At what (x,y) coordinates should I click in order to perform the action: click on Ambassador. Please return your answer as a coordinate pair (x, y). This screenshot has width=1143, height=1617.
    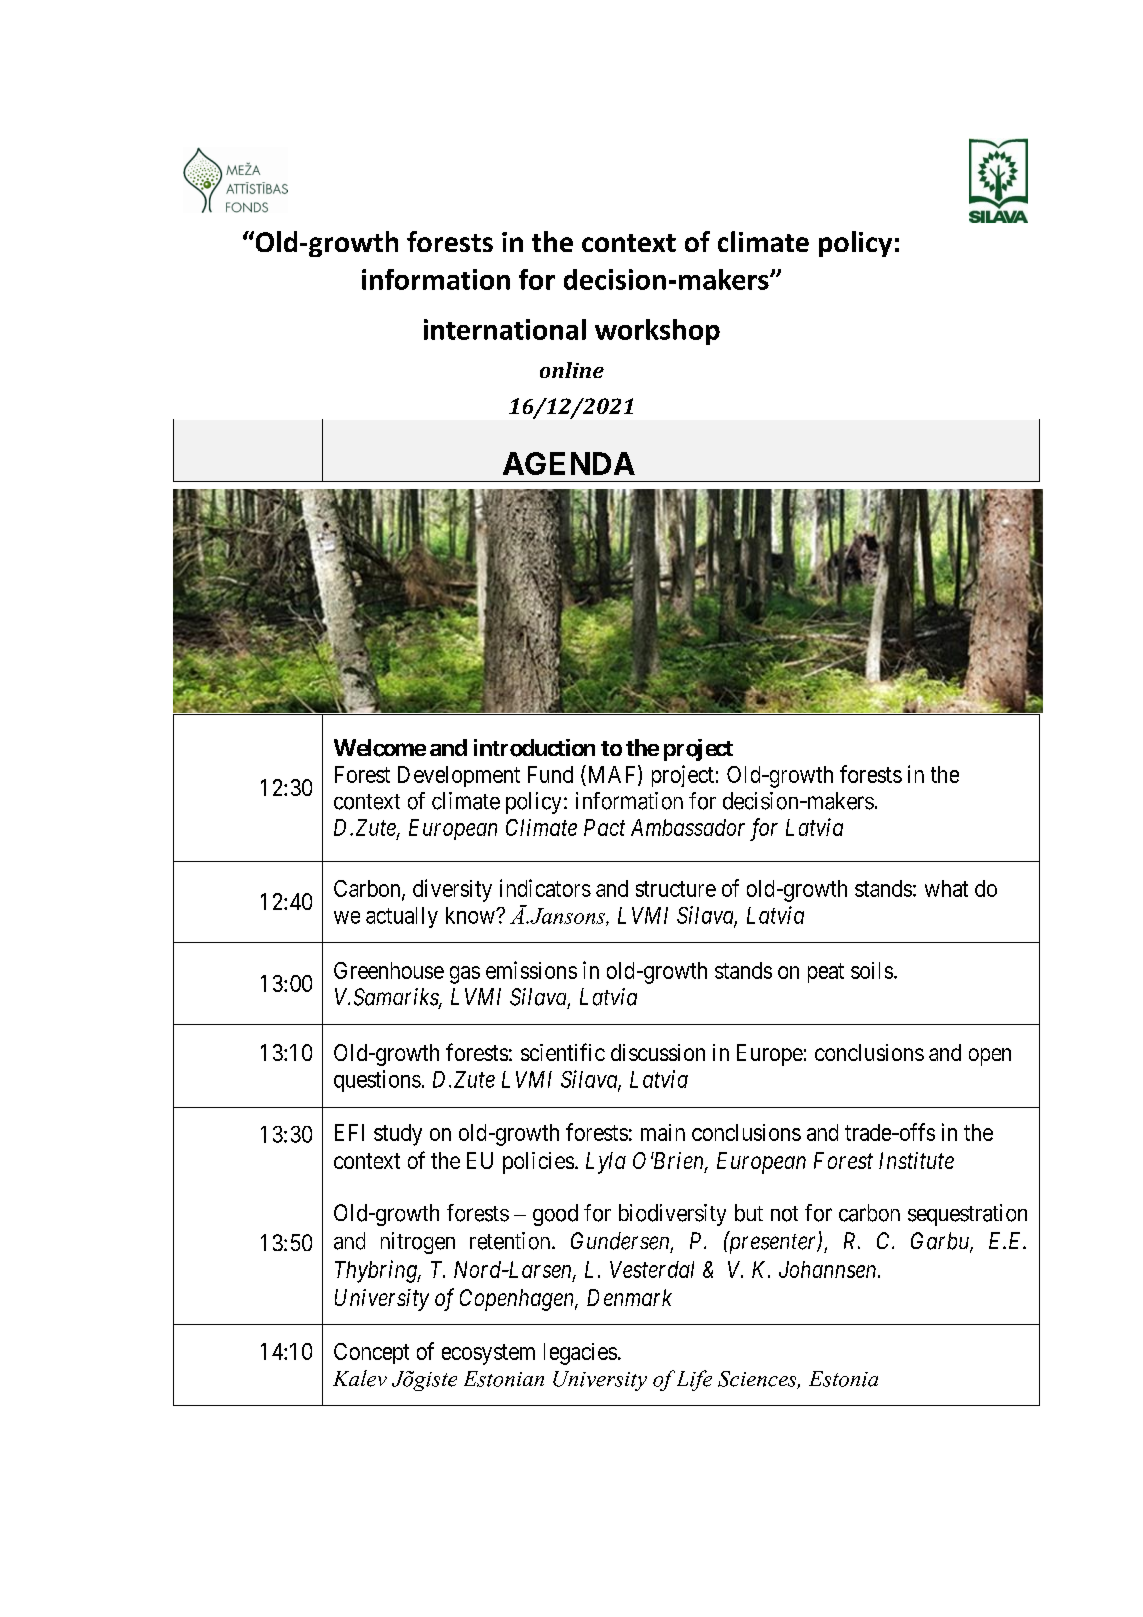
    Looking at the image, I should click on (688, 827).
